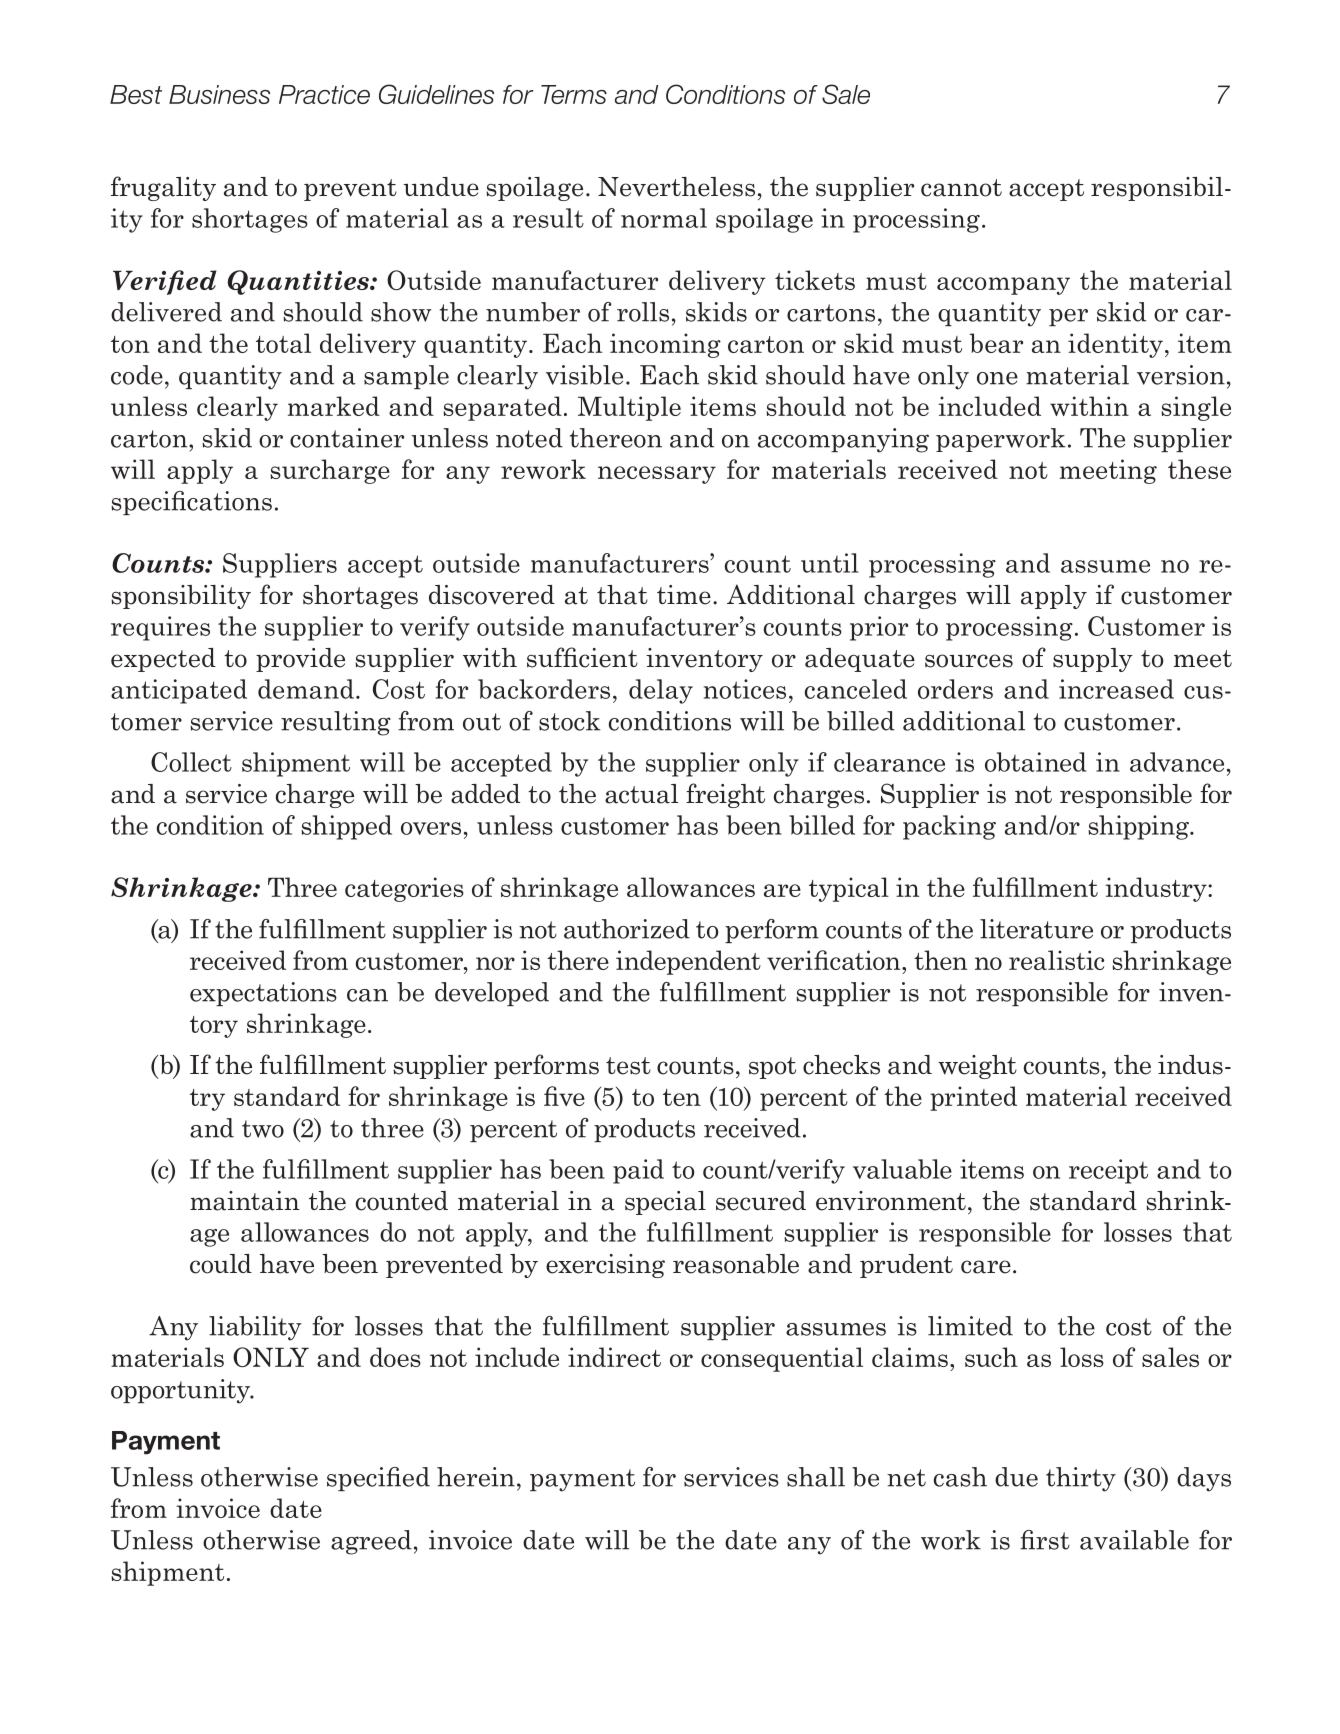  Describe the element at coordinates (961, 188) in the document. I see `cannot` at that location.
